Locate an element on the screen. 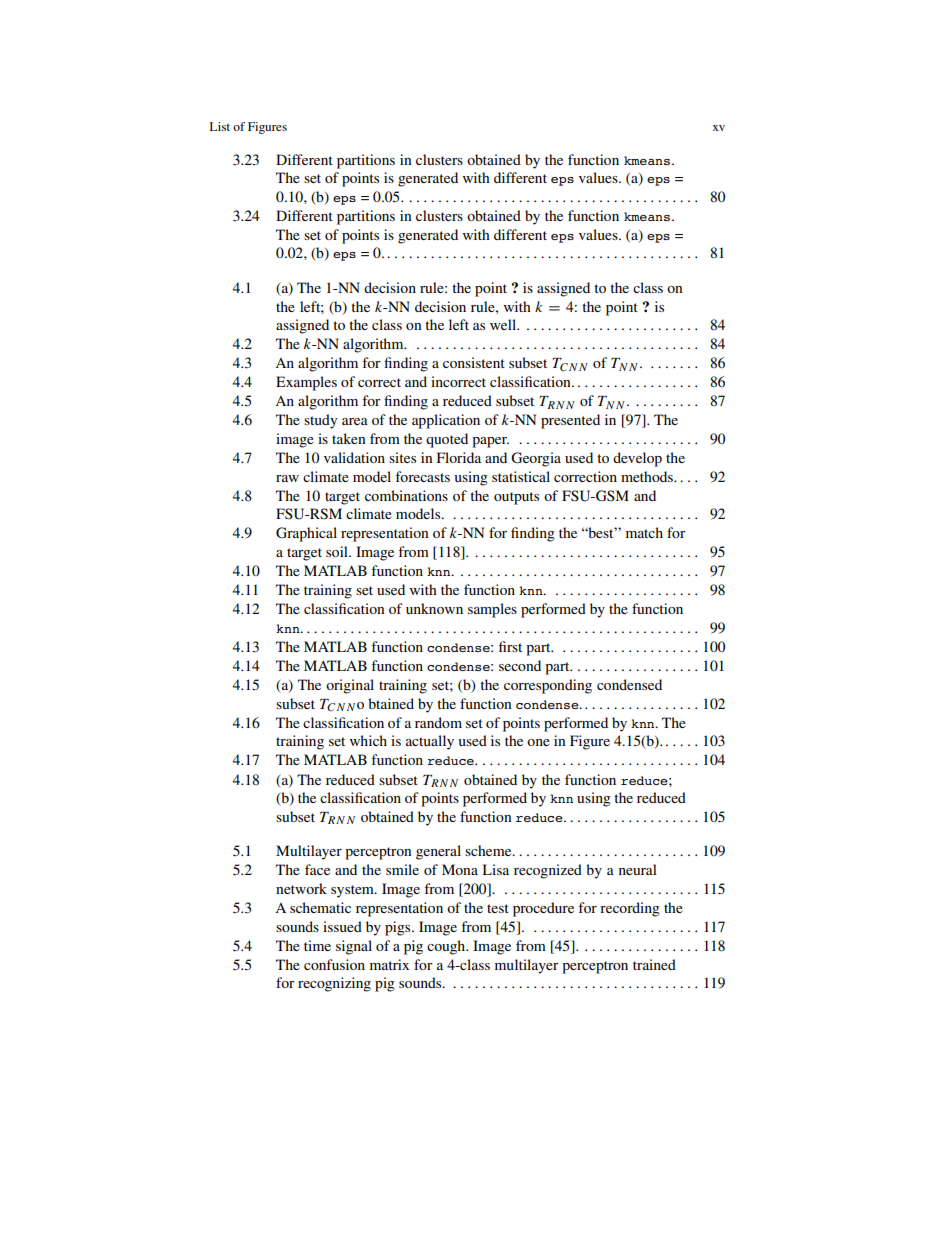 This screenshot has height=1233, width=952. unknown is located at coordinates (434, 608).
